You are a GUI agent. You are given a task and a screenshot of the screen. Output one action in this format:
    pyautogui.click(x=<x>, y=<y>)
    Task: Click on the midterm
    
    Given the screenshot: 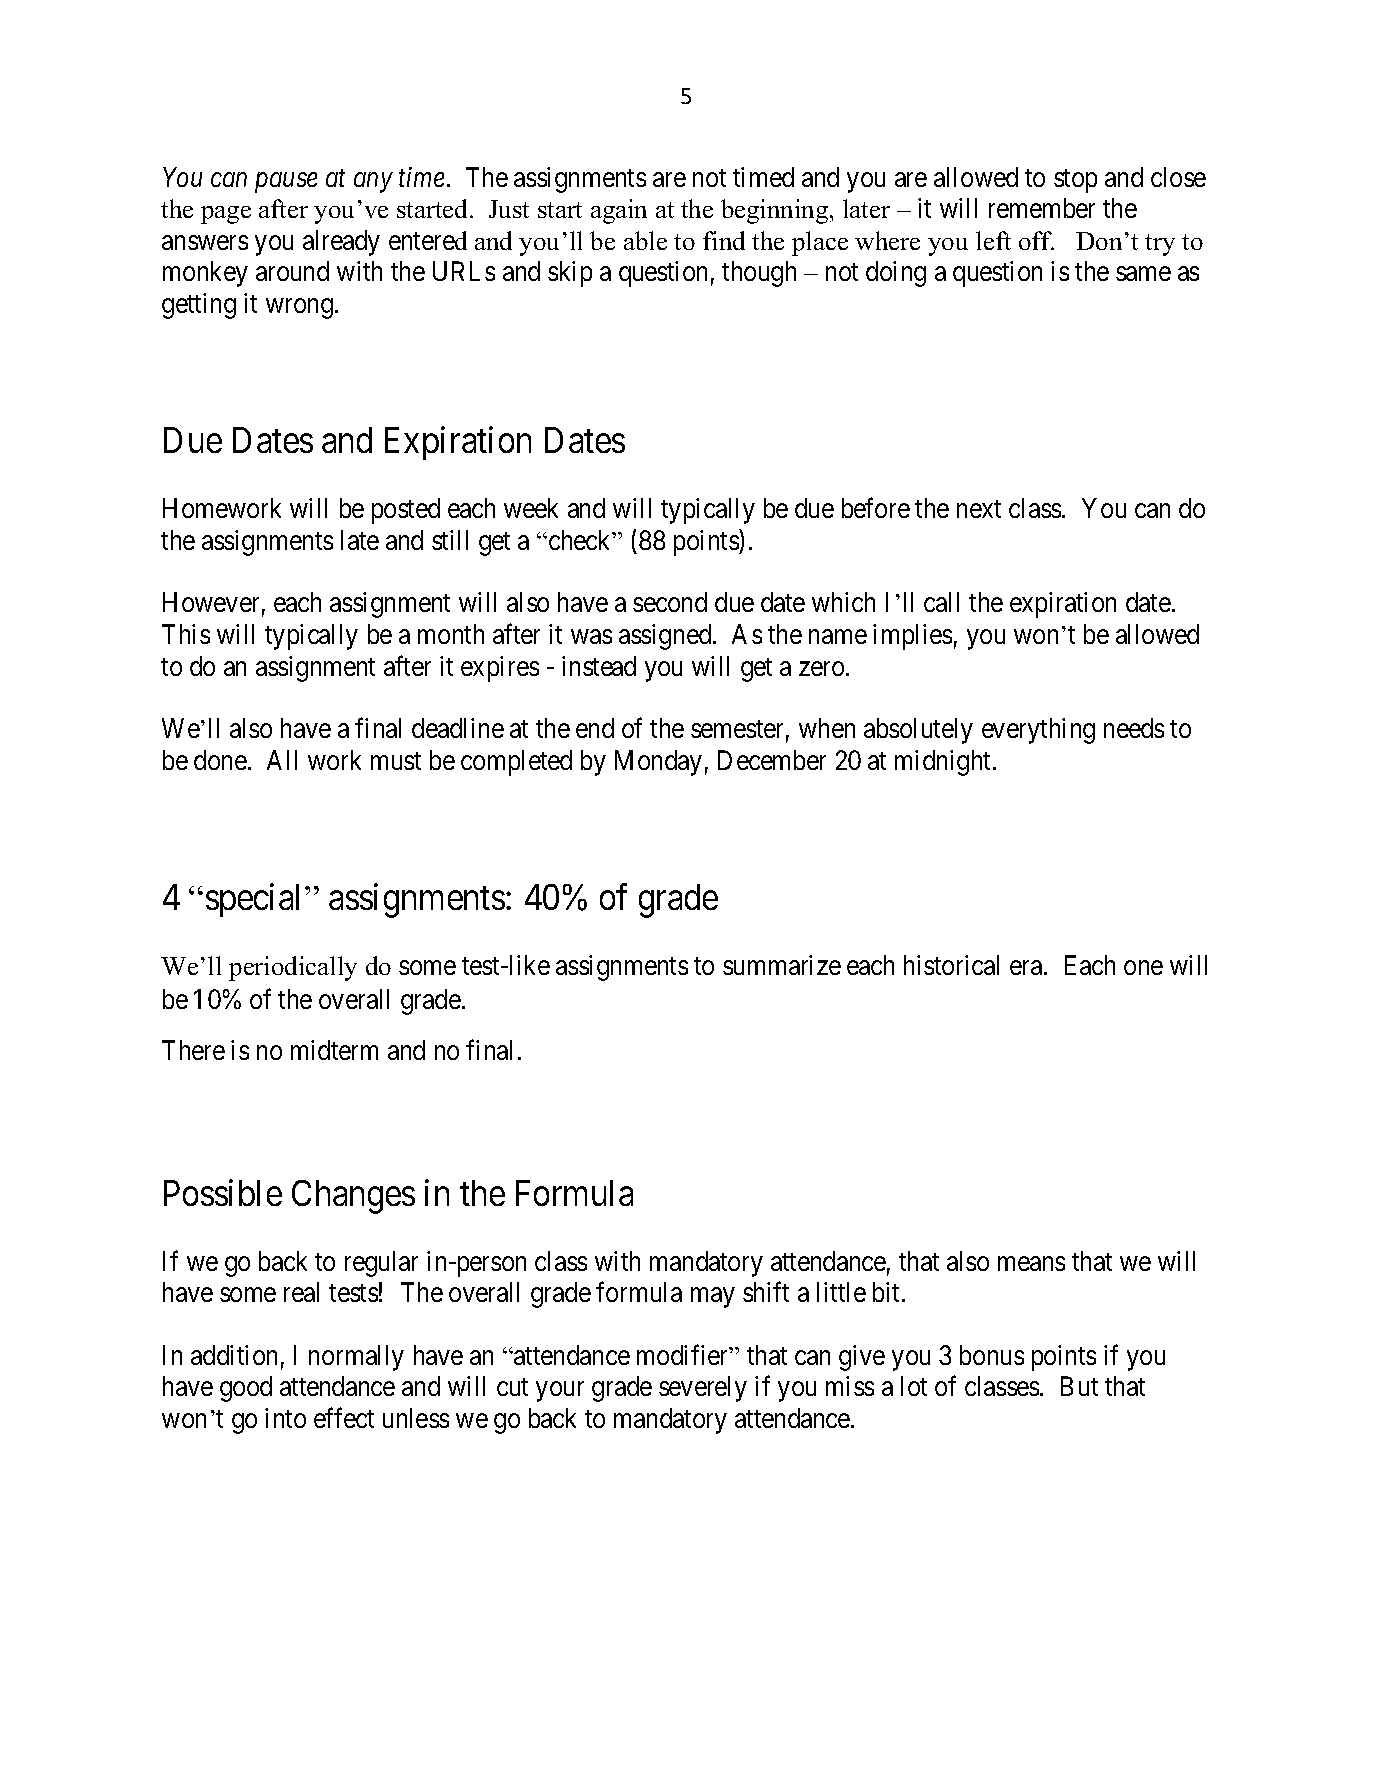 What is the action you would take?
    pyautogui.click(x=334, y=1050)
